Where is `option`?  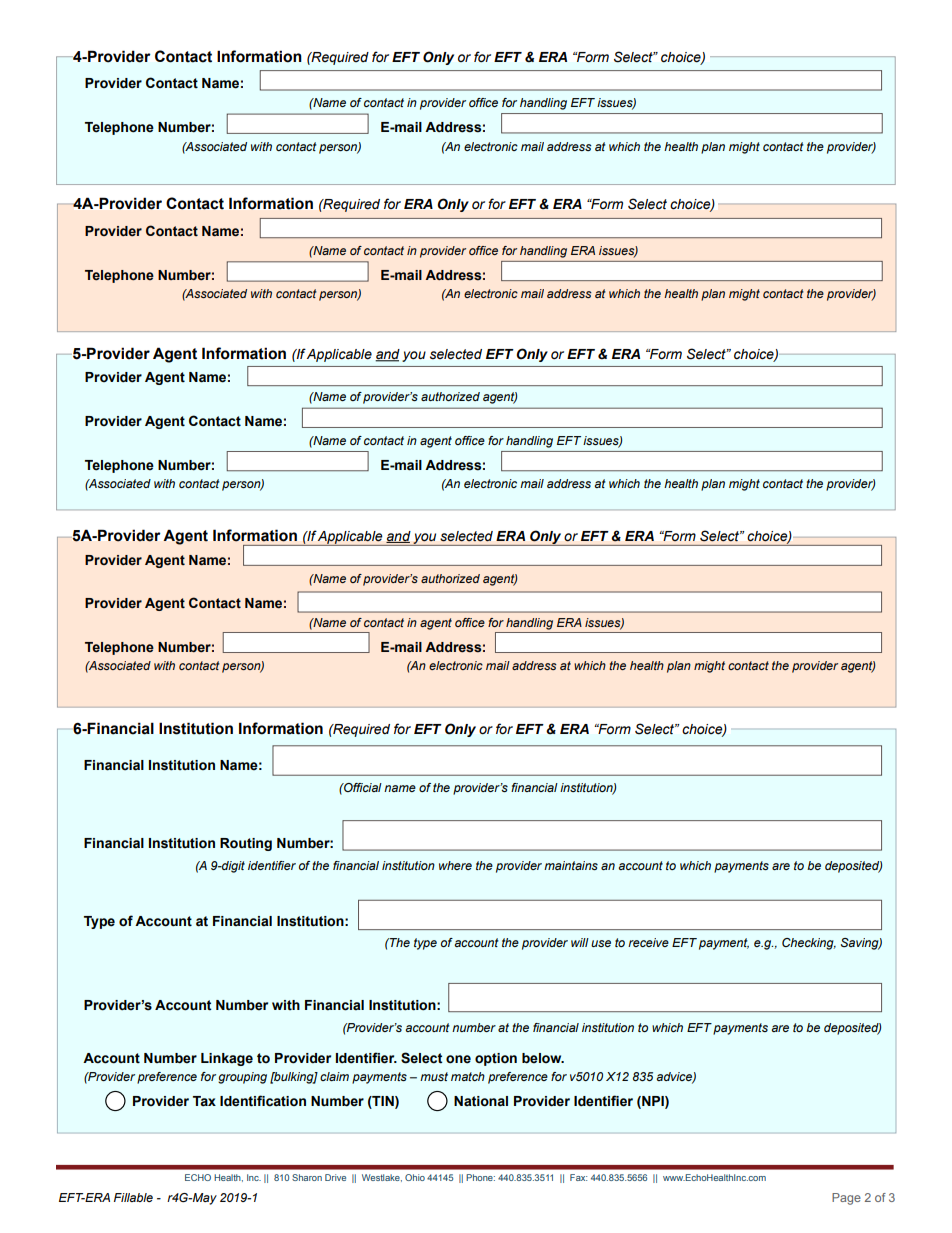 option is located at coordinates (496, 1059).
